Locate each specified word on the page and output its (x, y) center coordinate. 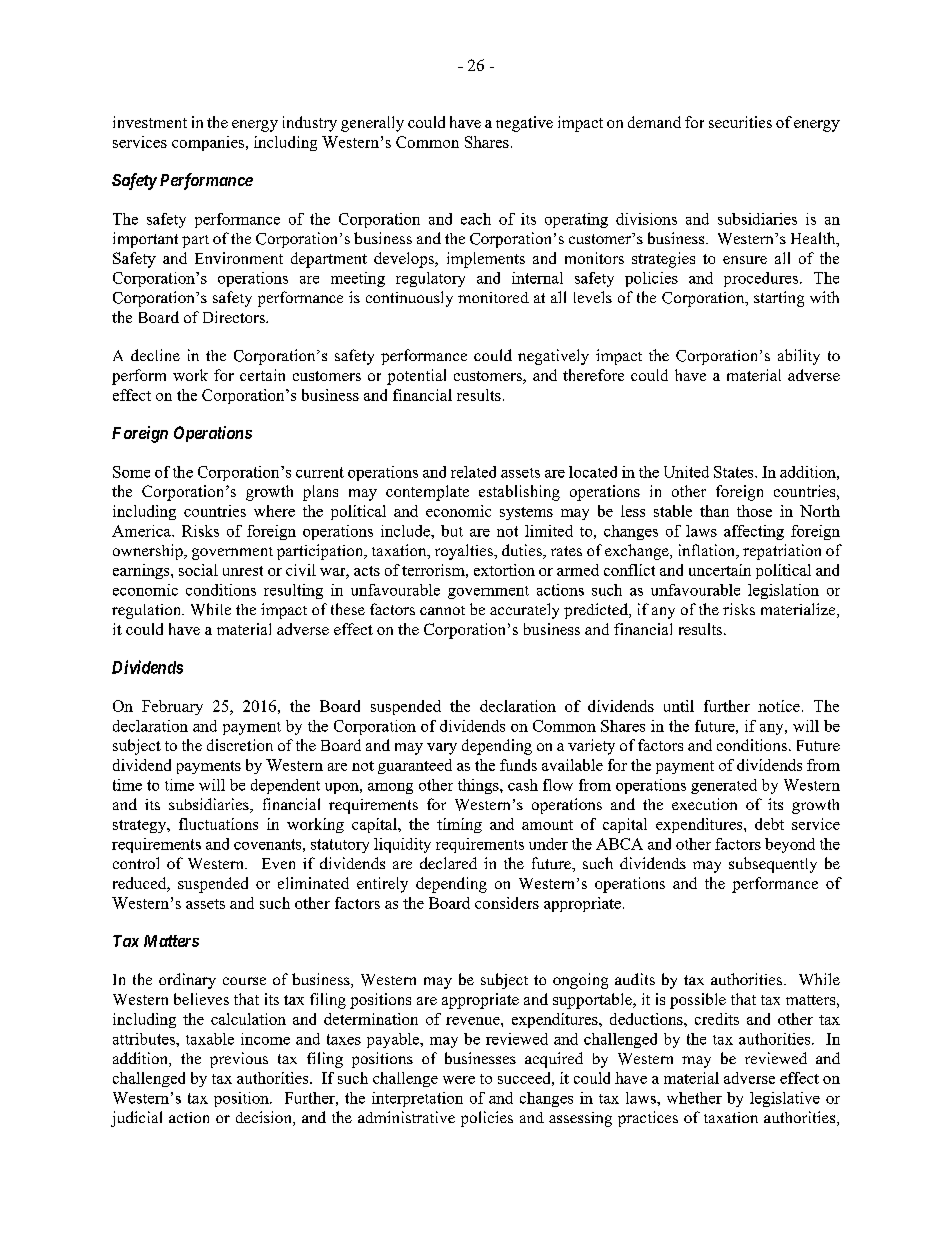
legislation (783, 591)
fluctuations (218, 824)
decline (155, 355)
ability (799, 357)
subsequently (773, 865)
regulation (148, 611)
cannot (442, 610)
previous (239, 1060)
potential (416, 377)
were (459, 1080)
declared (448, 863)
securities (740, 122)
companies (208, 143)
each (476, 219)
